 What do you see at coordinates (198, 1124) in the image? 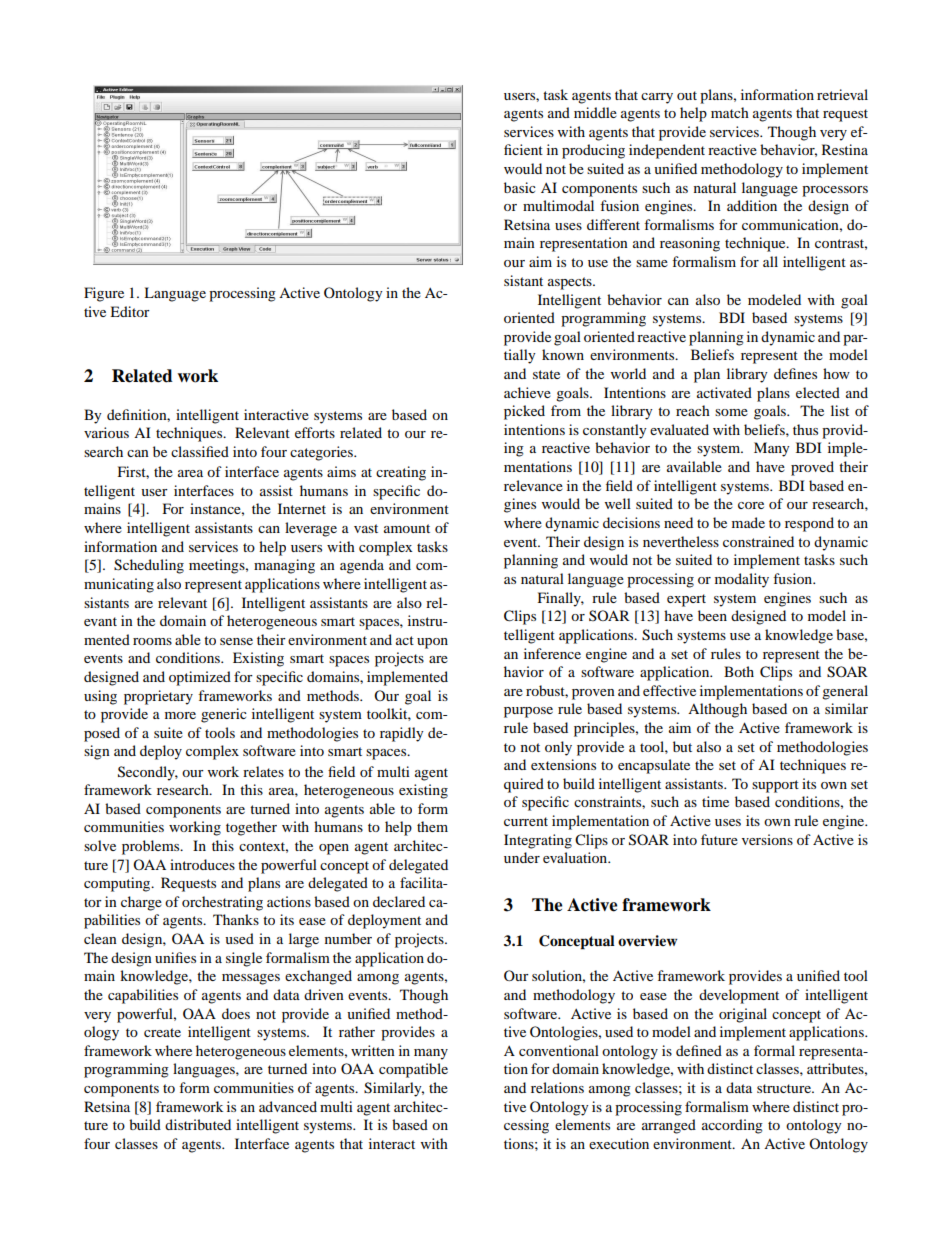
I see `distributed` at bounding box center [198, 1124].
